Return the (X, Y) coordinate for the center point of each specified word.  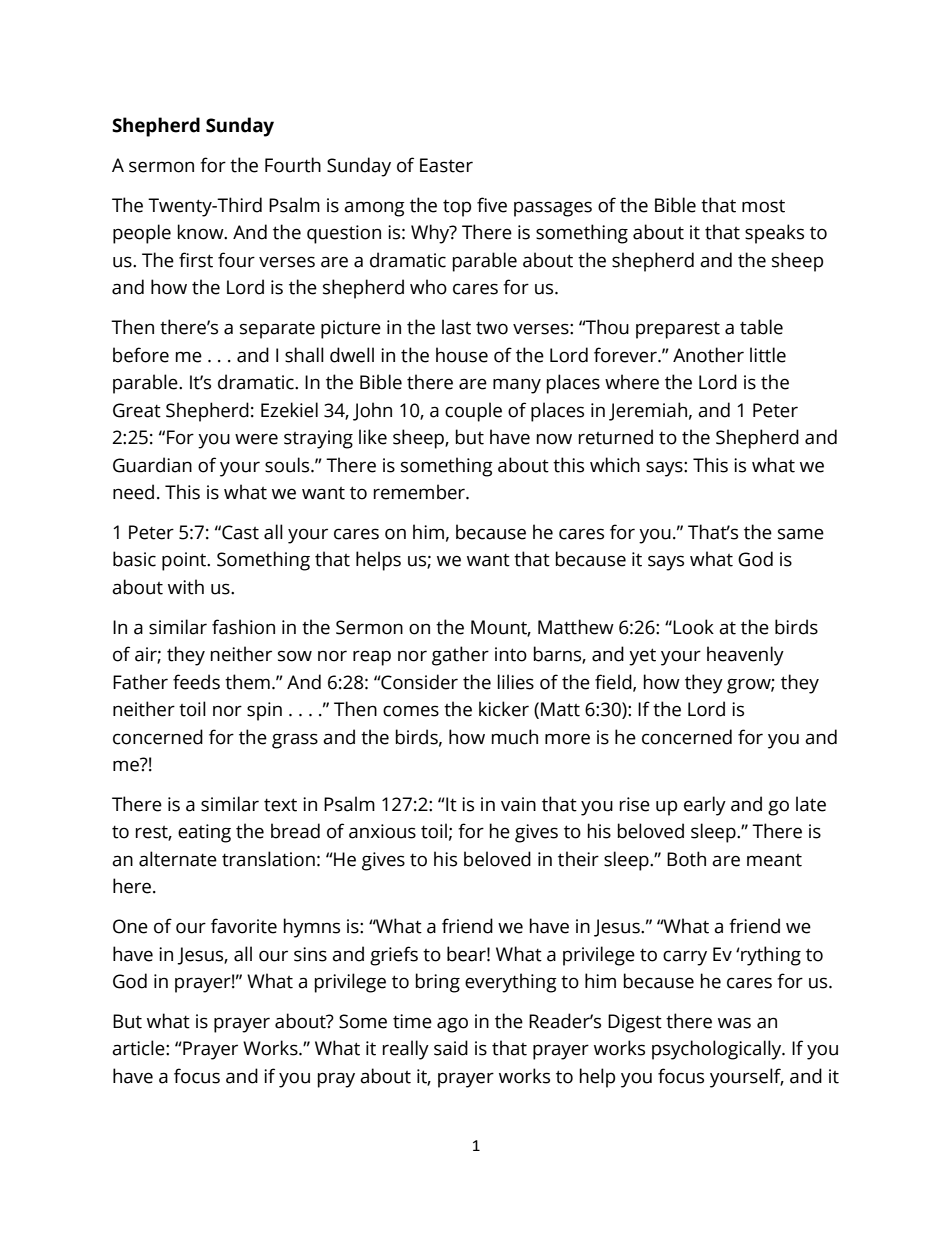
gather (460, 656)
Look (693, 627)
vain (518, 804)
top (457, 208)
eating (204, 833)
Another (708, 355)
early (705, 806)
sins (310, 954)
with (186, 587)
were (256, 439)
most (763, 206)
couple (473, 412)
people (142, 234)
